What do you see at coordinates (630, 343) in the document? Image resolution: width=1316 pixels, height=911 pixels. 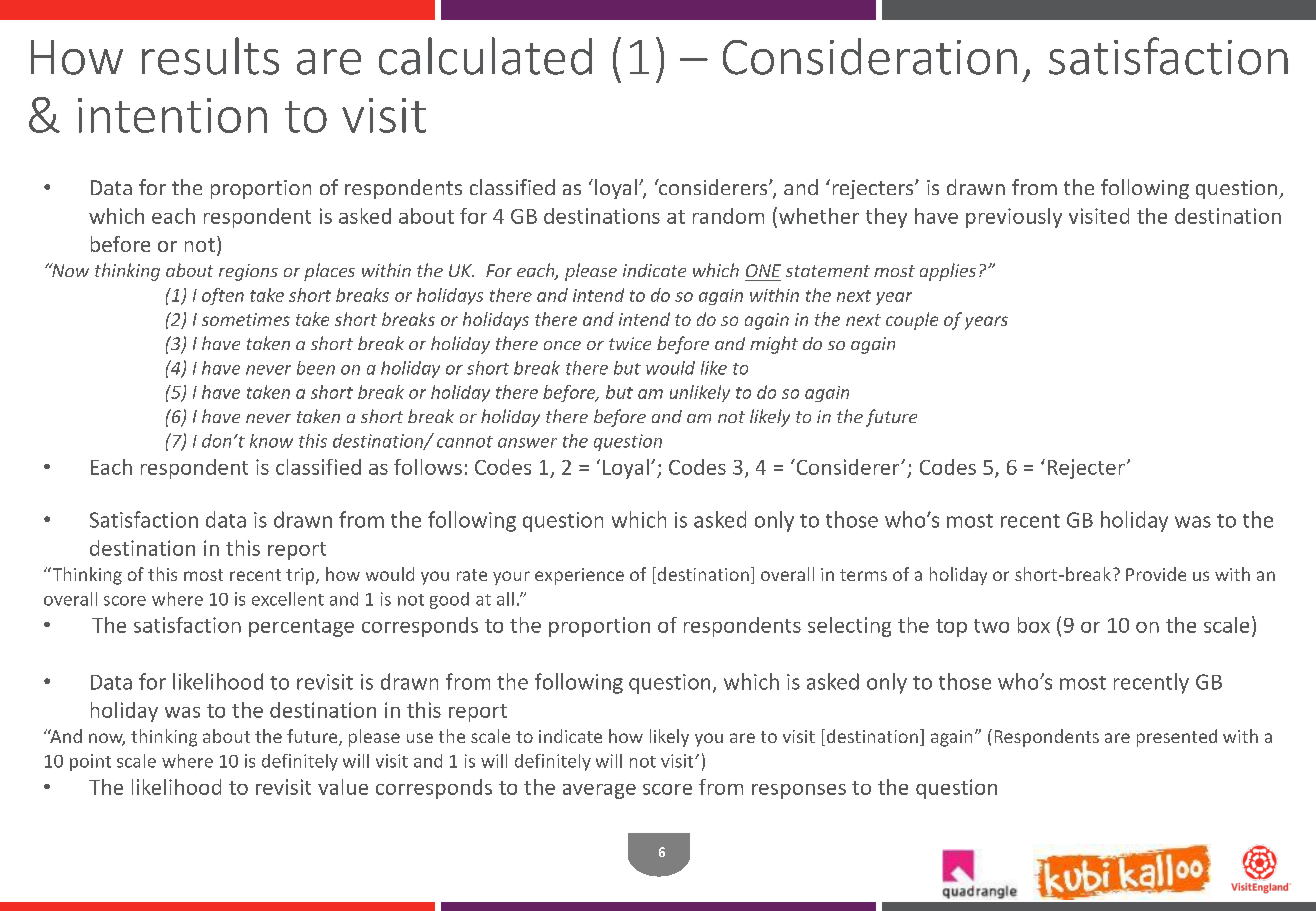 I see `twice` at bounding box center [630, 343].
